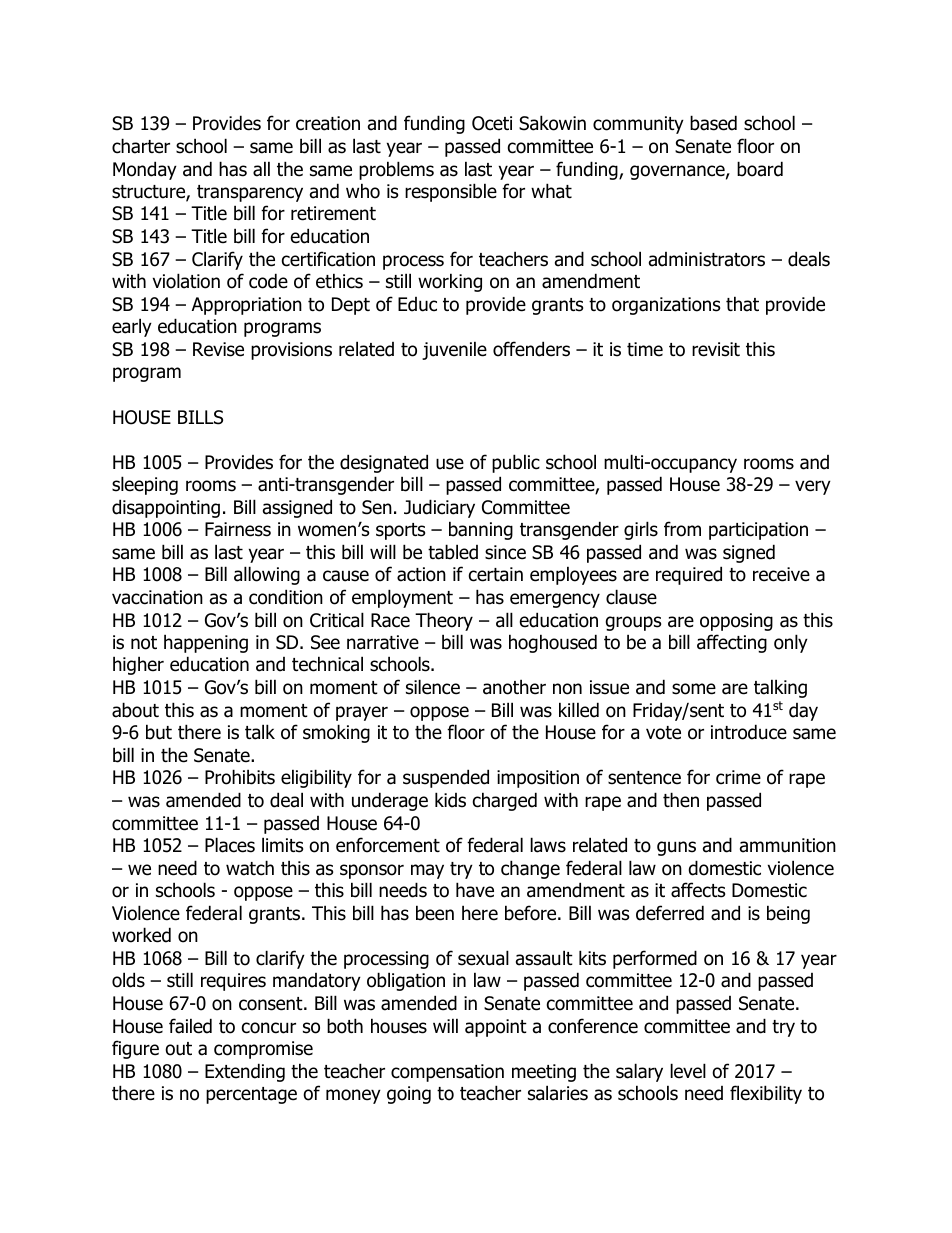 The image size is (952, 1233). What do you see at coordinates (245, 1072) in the page?
I see `Extending` at bounding box center [245, 1072].
